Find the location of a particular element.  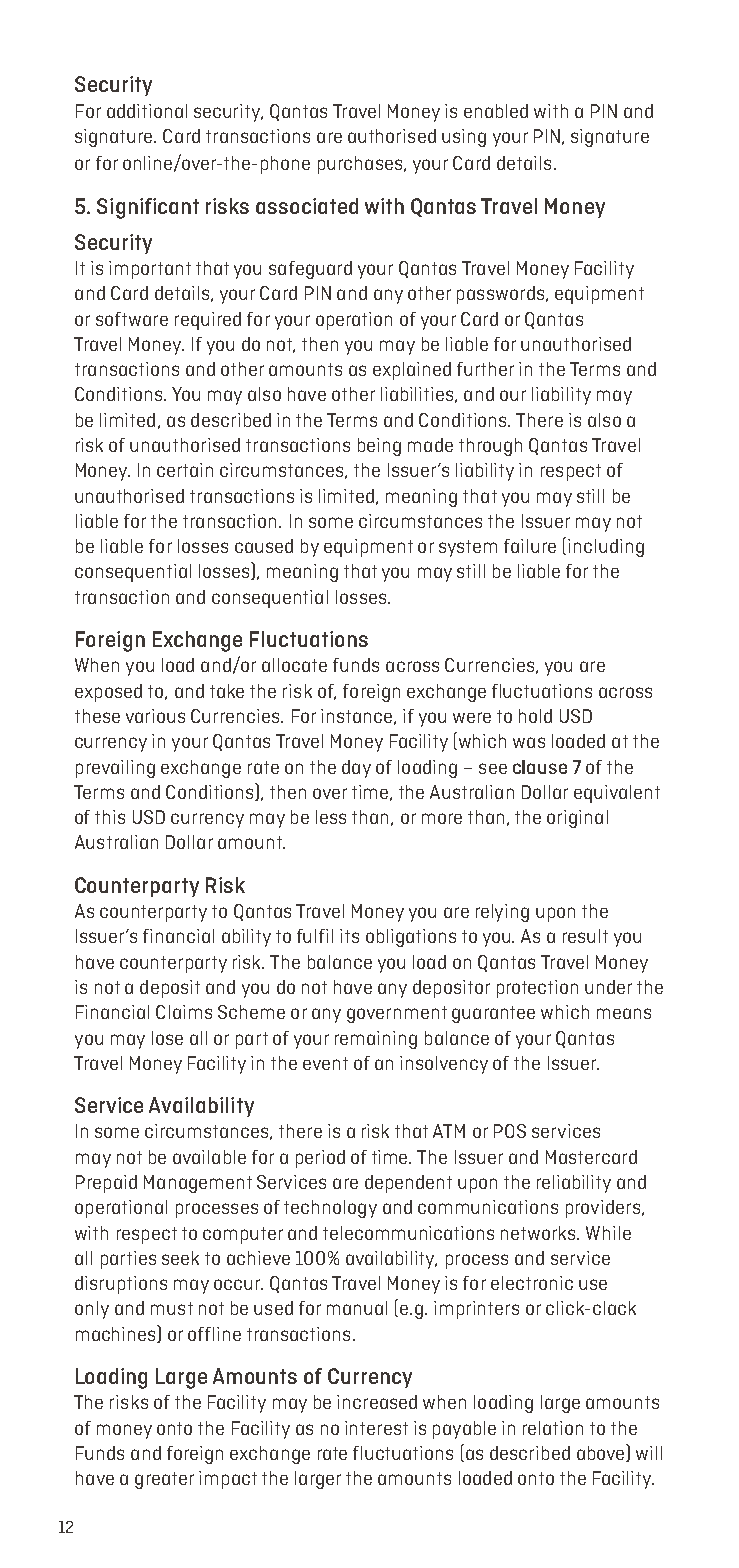

enabled is located at coordinates (496, 111).
